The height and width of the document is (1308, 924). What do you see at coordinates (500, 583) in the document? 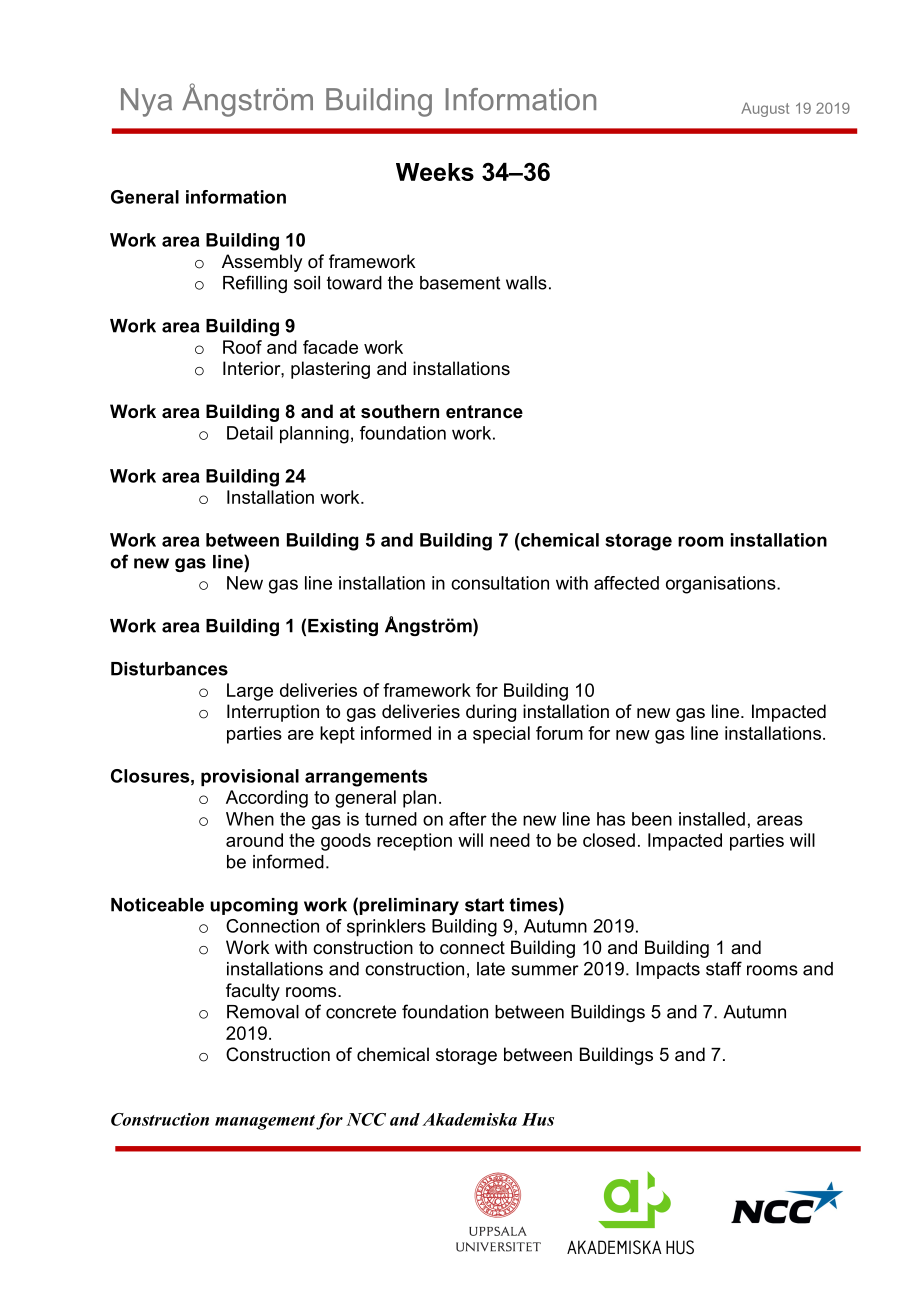
I see `consultation` at bounding box center [500, 583].
